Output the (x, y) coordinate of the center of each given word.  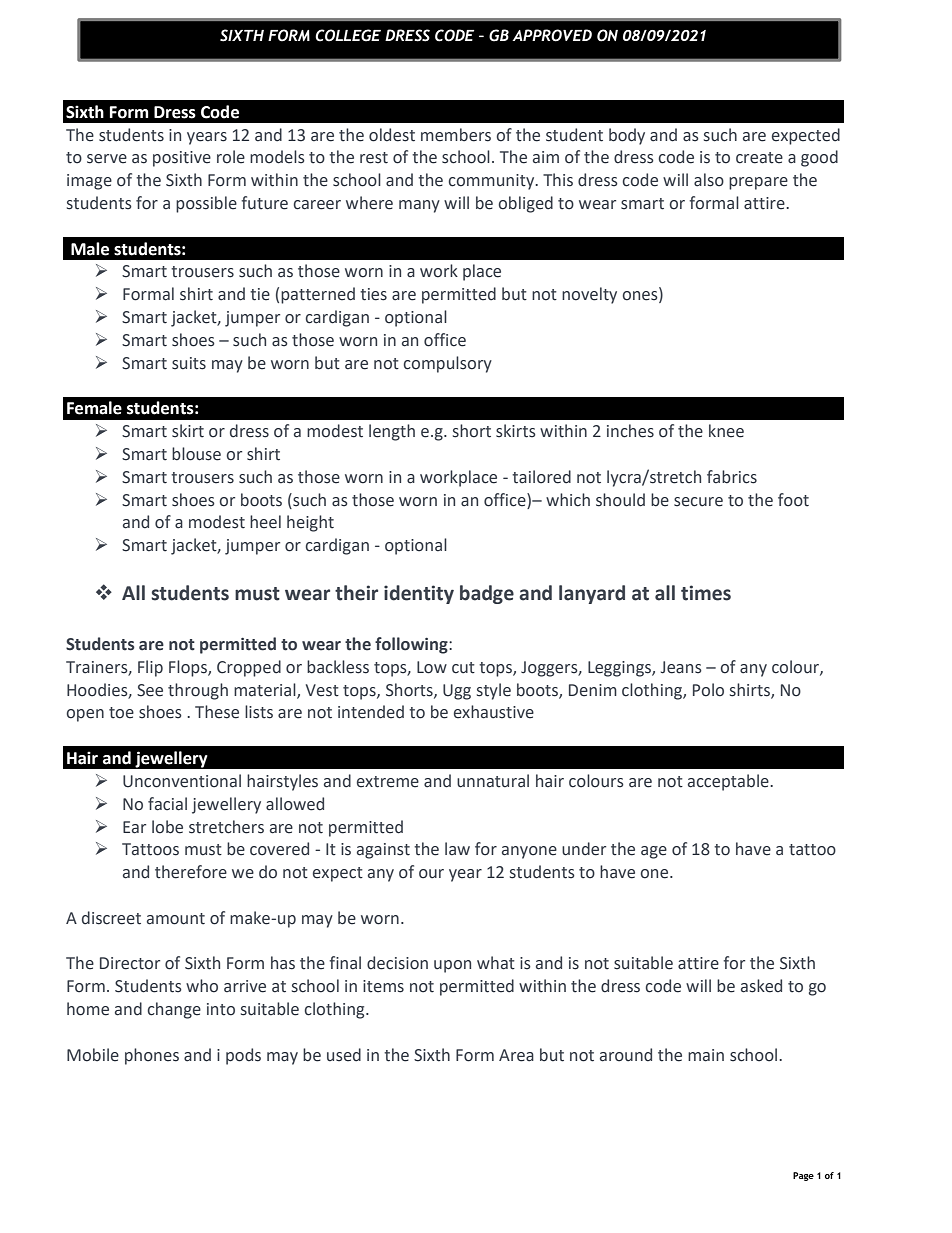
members (456, 135)
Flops (189, 668)
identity (419, 594)
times (706, 593)
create (759, 158)
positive (182, 159)
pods (243, 1056)
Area (516, 1055)
